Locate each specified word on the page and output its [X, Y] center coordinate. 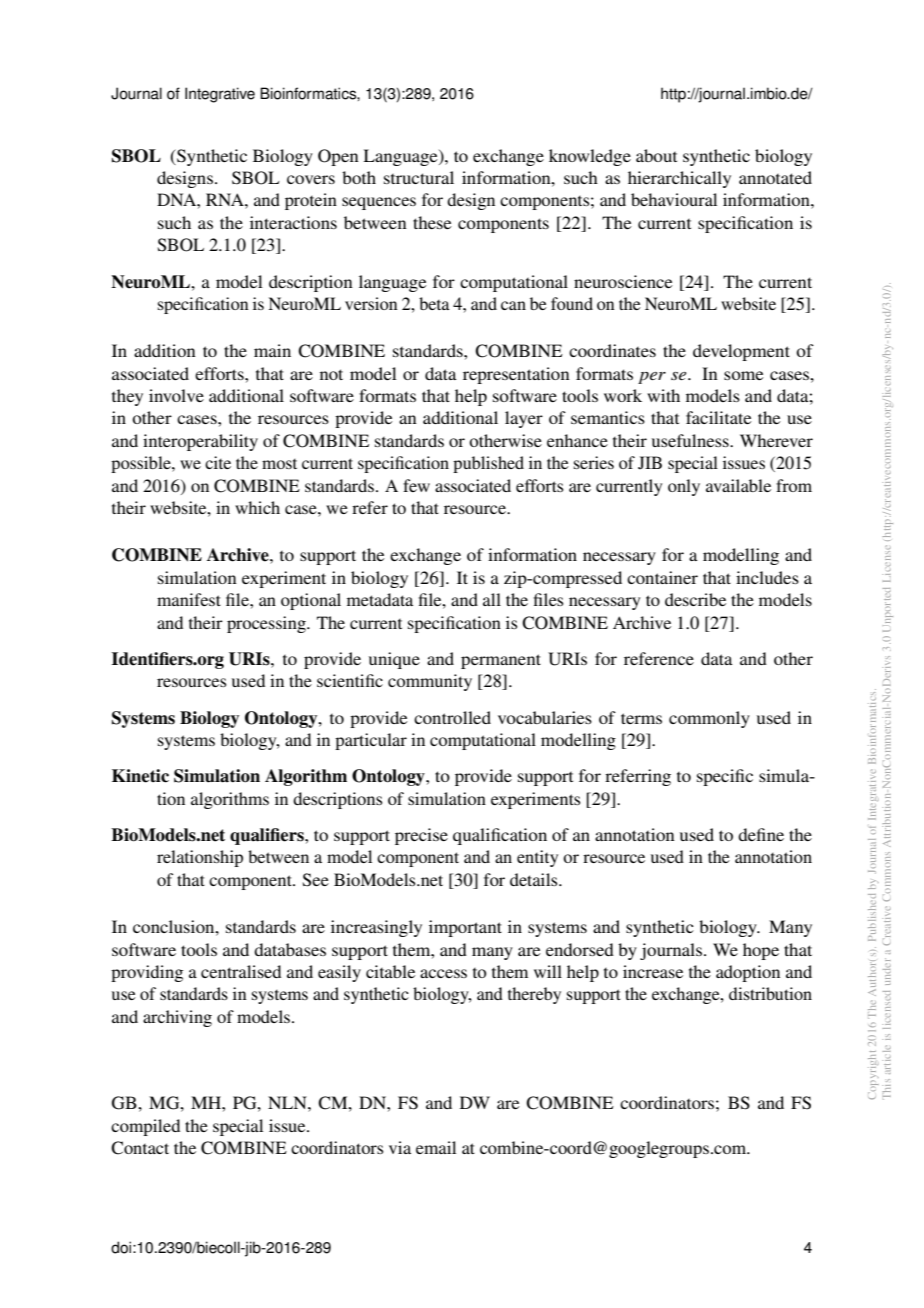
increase [653, 971]
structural [419, 177]
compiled [145, 1127]
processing [267, 624]
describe [695, 599]
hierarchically [679, 179]
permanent [501, 661]
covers [311, 179]
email [436, 1147]
